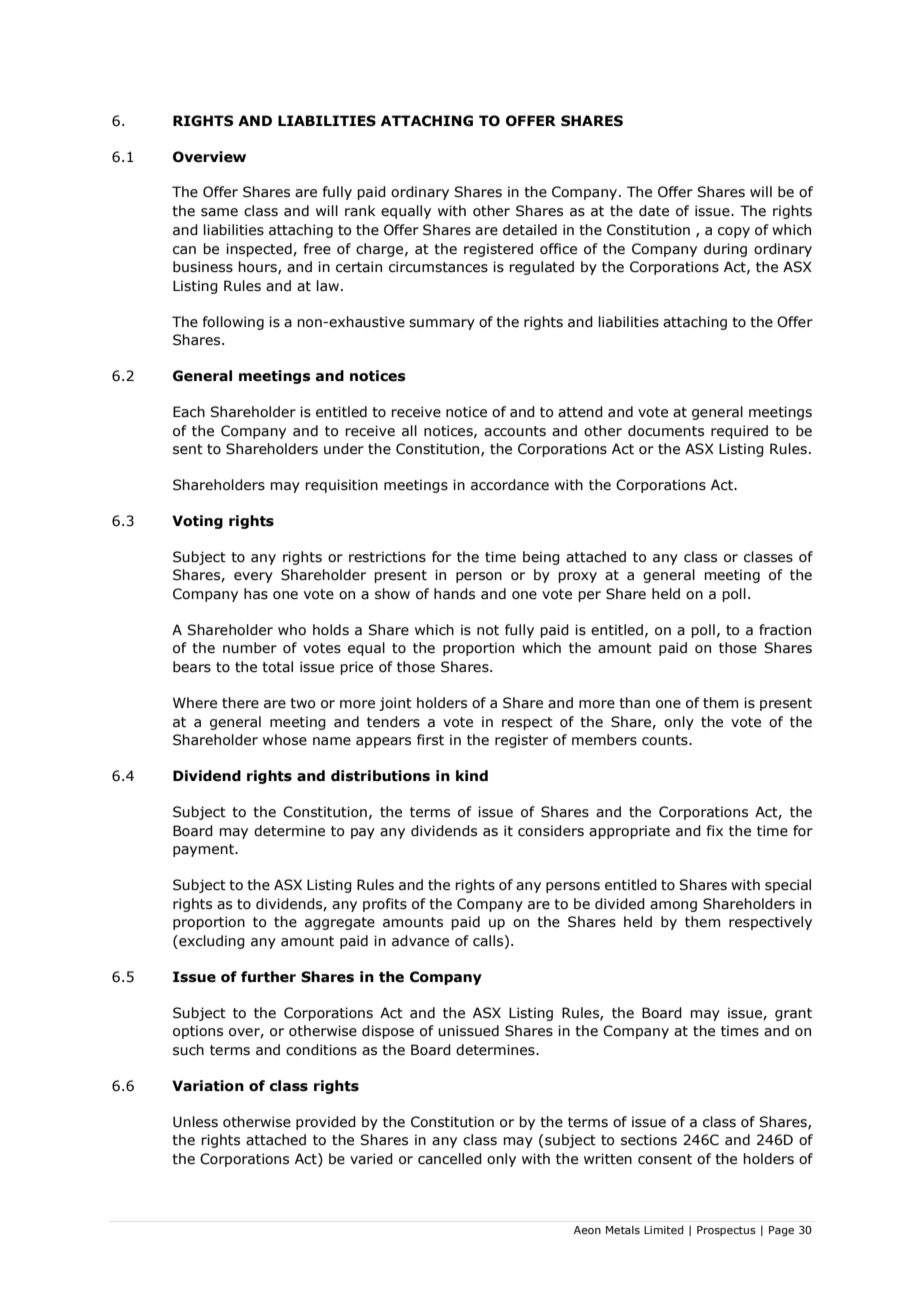 The width and height of the screenshot is (924, 1308). What do you see at coordinates (530, 230) in the screenshot?
I see `detailed` at bounding box center [530, 230].
